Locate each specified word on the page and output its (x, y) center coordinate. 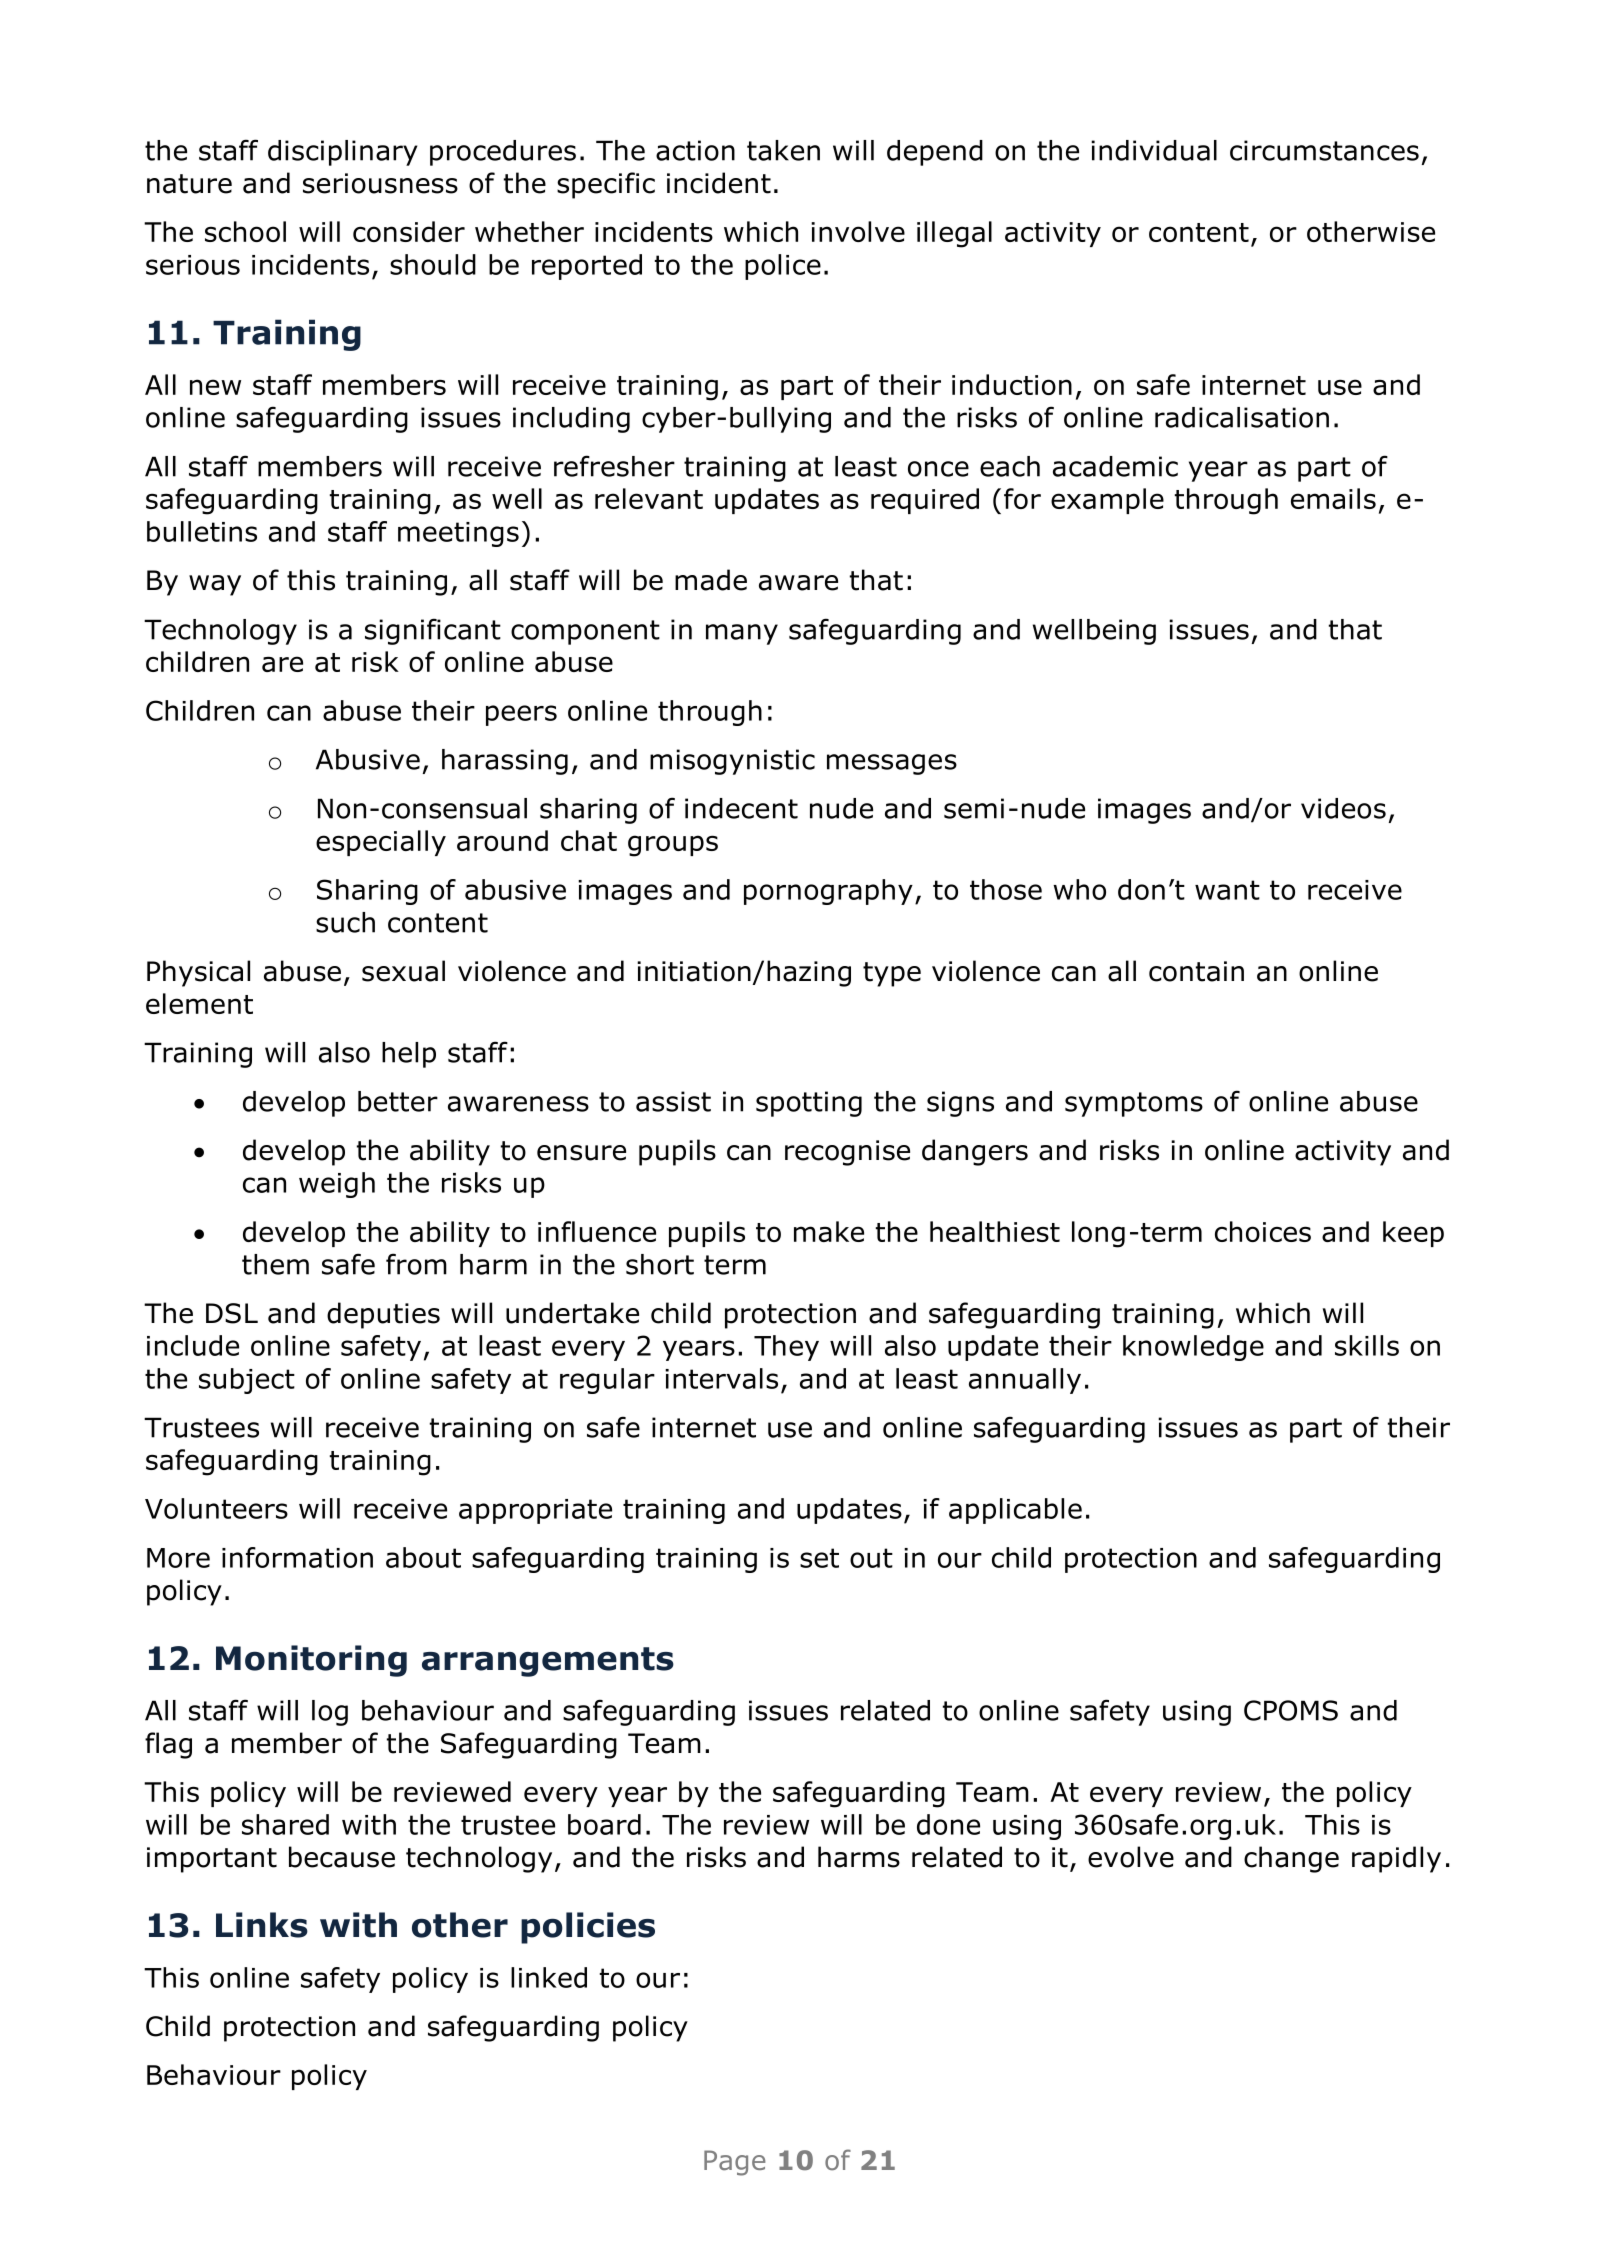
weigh (337, 1185)
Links (262, 1925)
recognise (847, 1153)
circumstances (1324, 150)
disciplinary (342, 153)
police (783, 267)
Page (735, 2163)
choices (1263, 1231)
